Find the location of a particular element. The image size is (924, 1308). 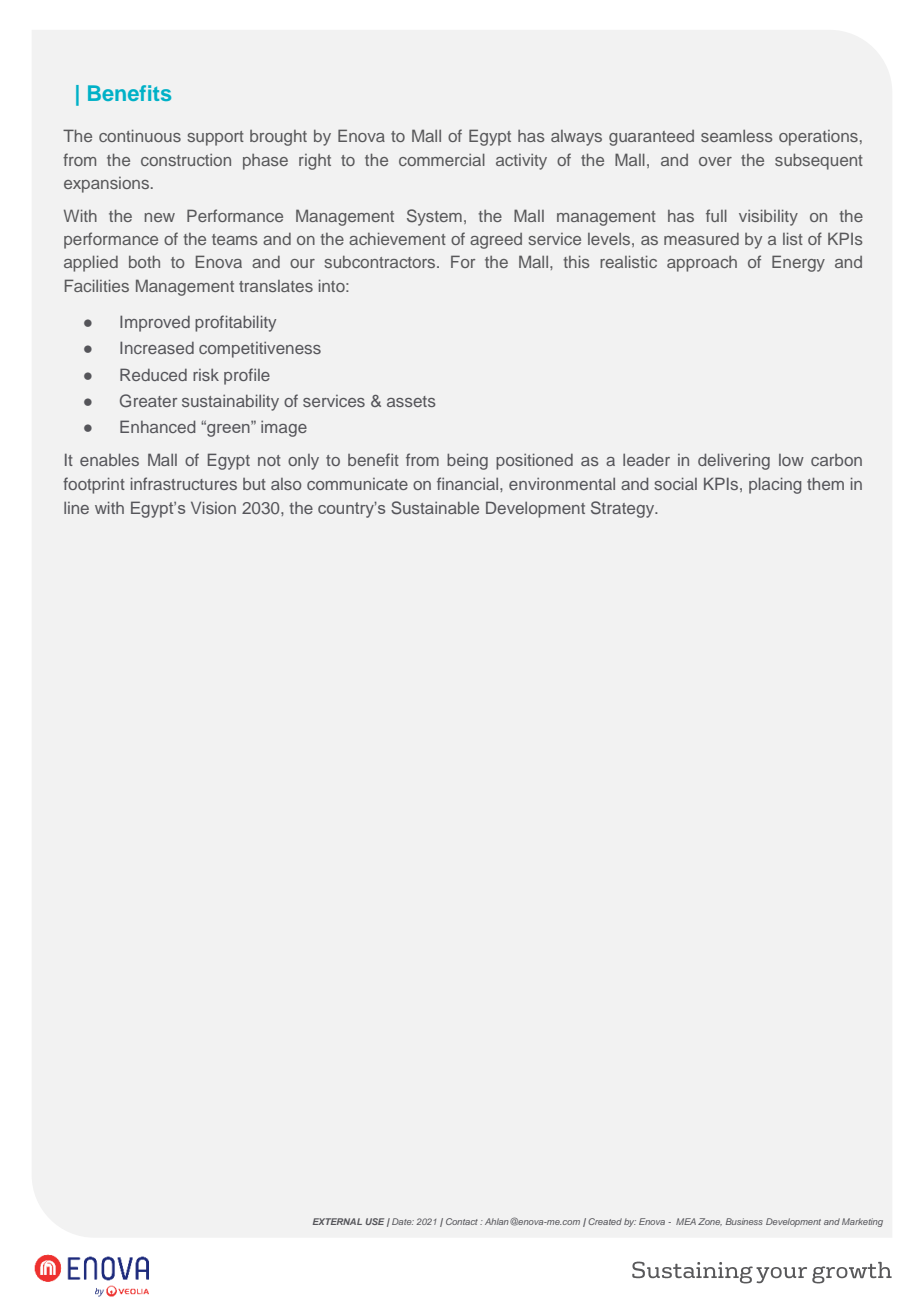

USE is located at coordinates (375, 1221).
